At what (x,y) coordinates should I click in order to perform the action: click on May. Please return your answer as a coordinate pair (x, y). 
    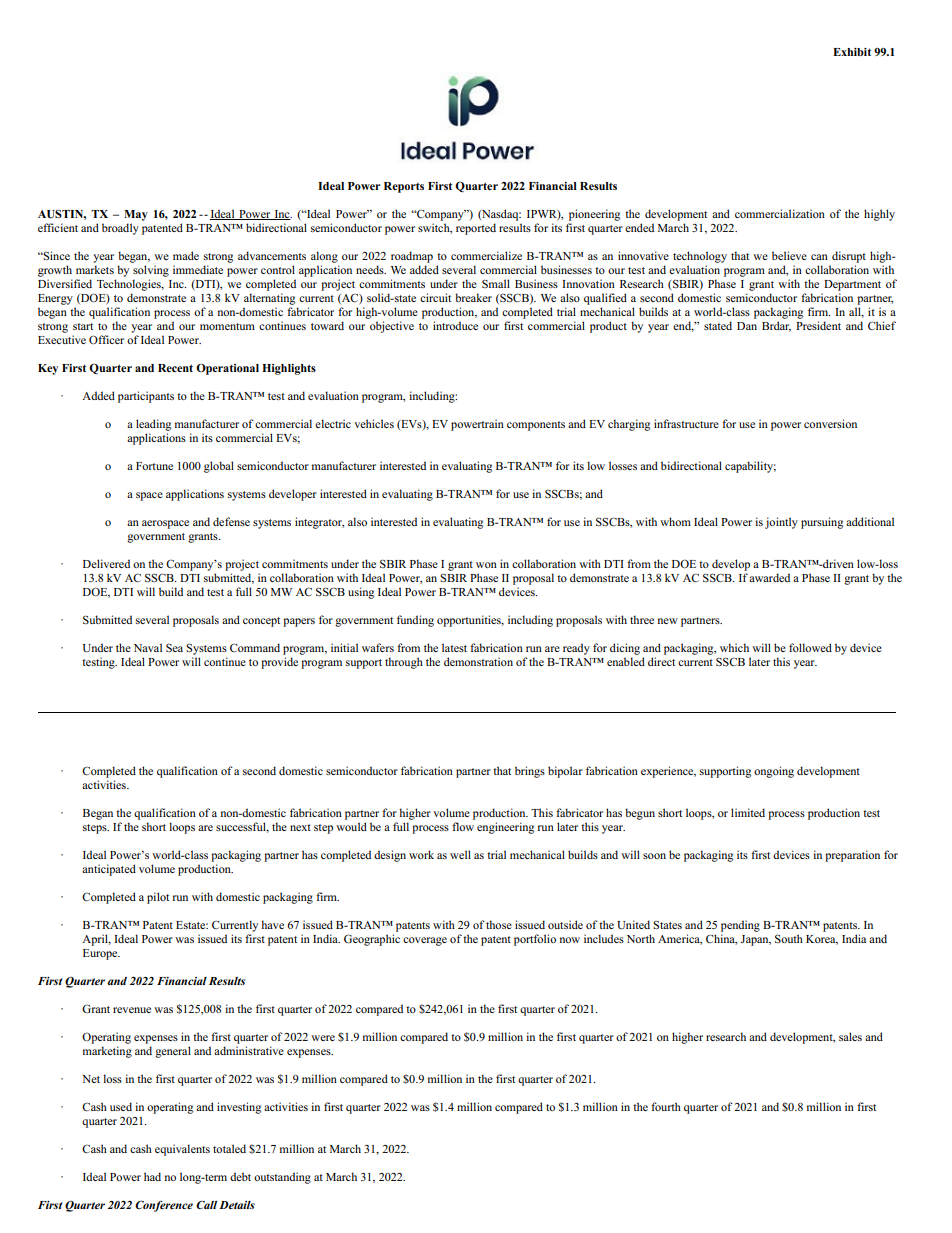
    Looking at the image, I should click on (136, 215).
